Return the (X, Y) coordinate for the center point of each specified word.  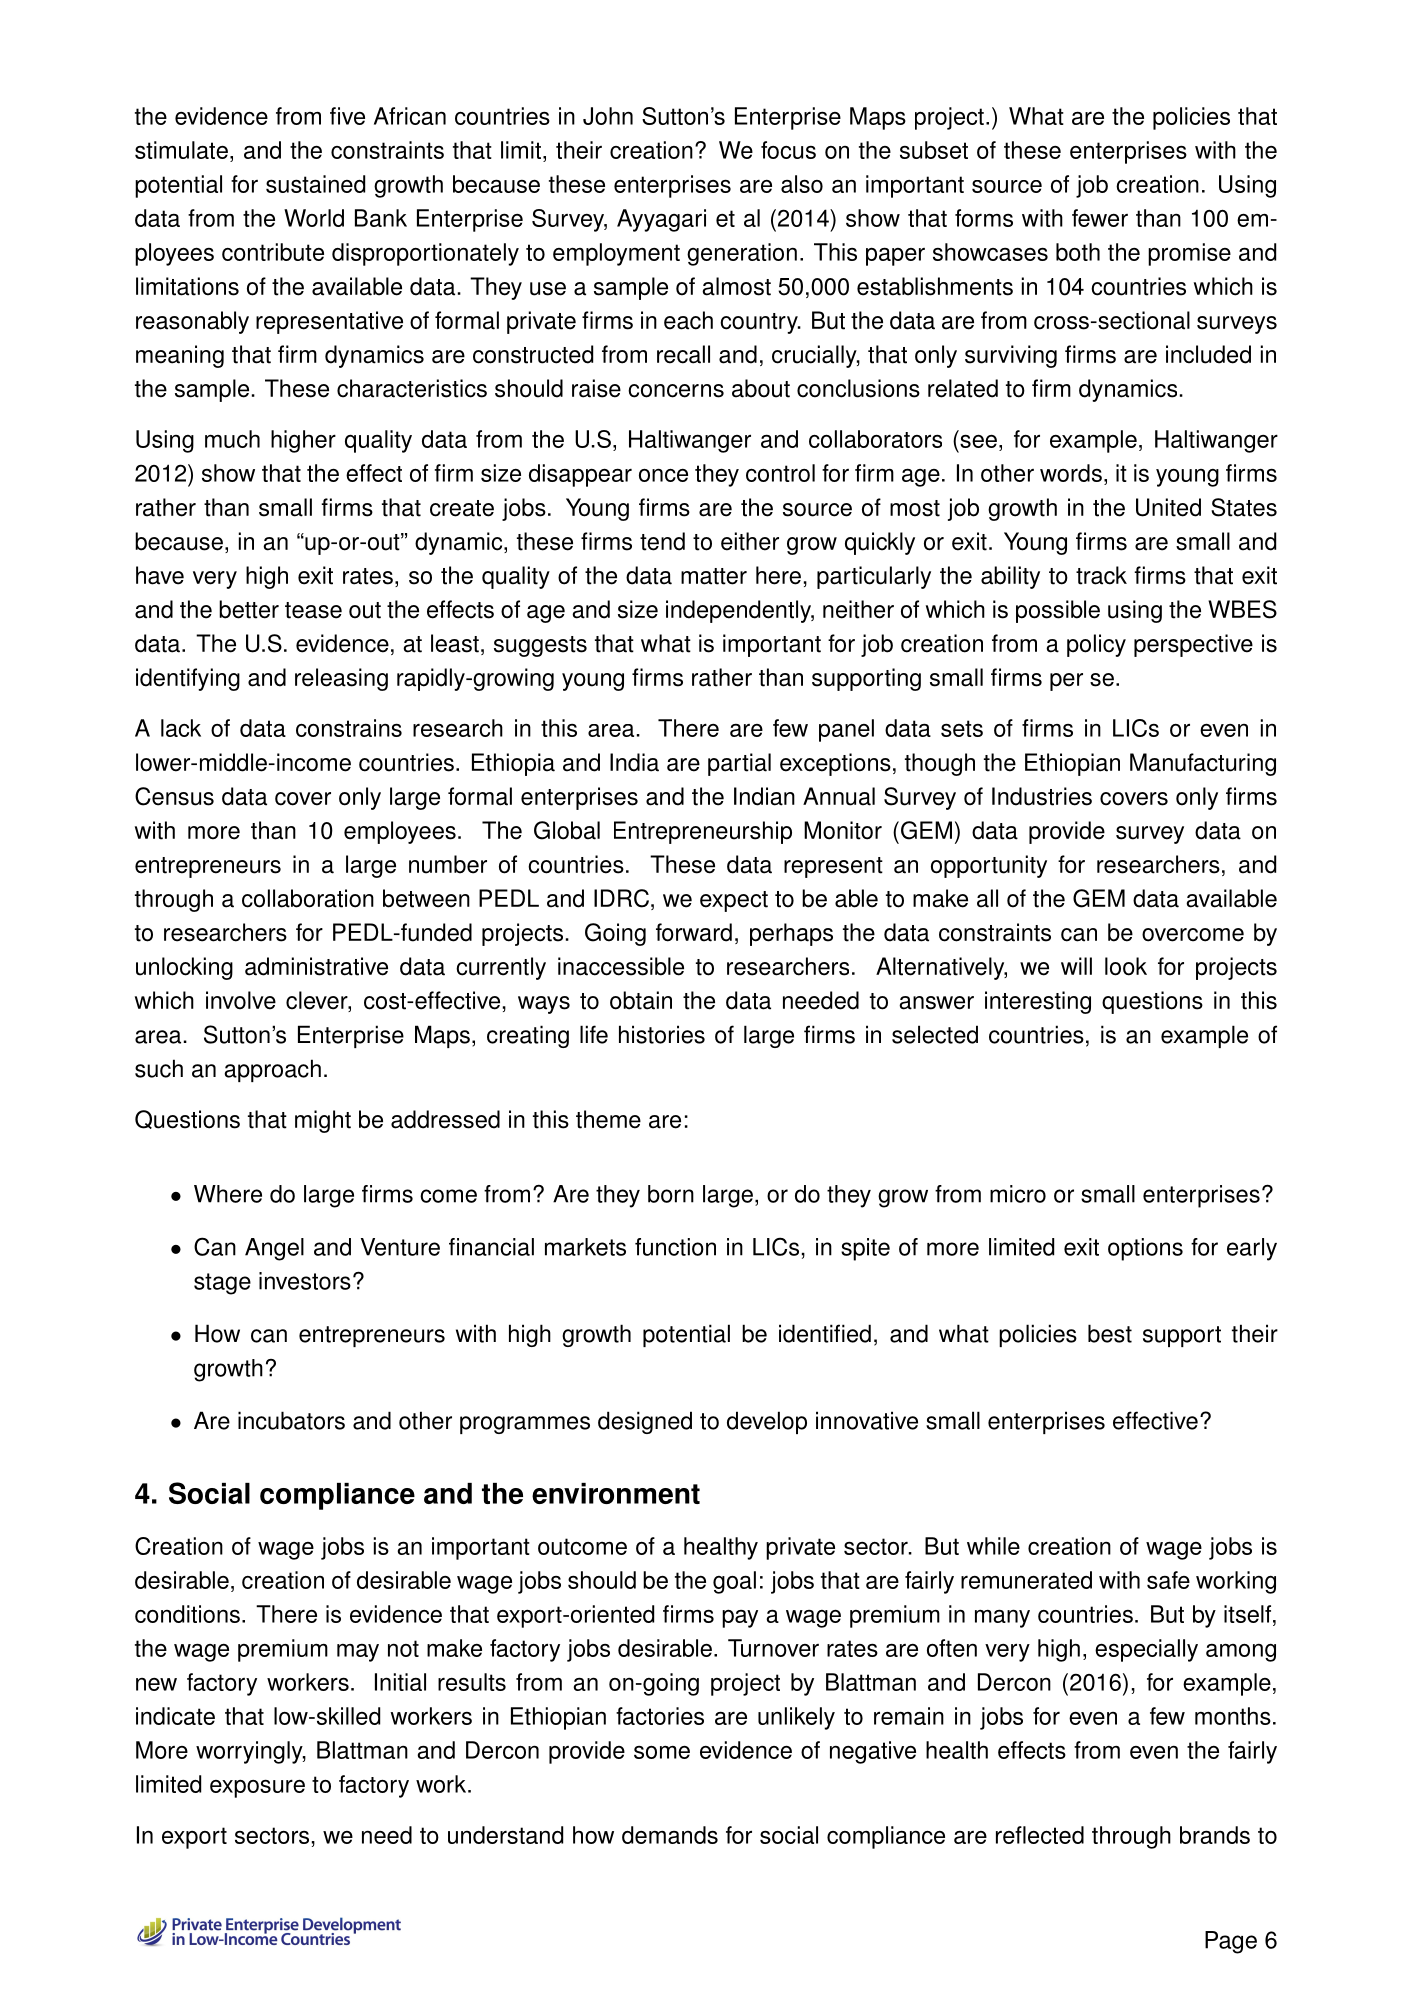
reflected (1040, 1835)
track (1101, 575)
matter (714, 576)
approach (272, 1070)
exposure (257, 1788)
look (1126, 966)
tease (313, 610)
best (1110, 1333)
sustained (315, 184)
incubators (291, 1420)
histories (662, 1034)
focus (788, 150)
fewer (1100, 218)
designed (645, 1422)
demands (670, 1835)
